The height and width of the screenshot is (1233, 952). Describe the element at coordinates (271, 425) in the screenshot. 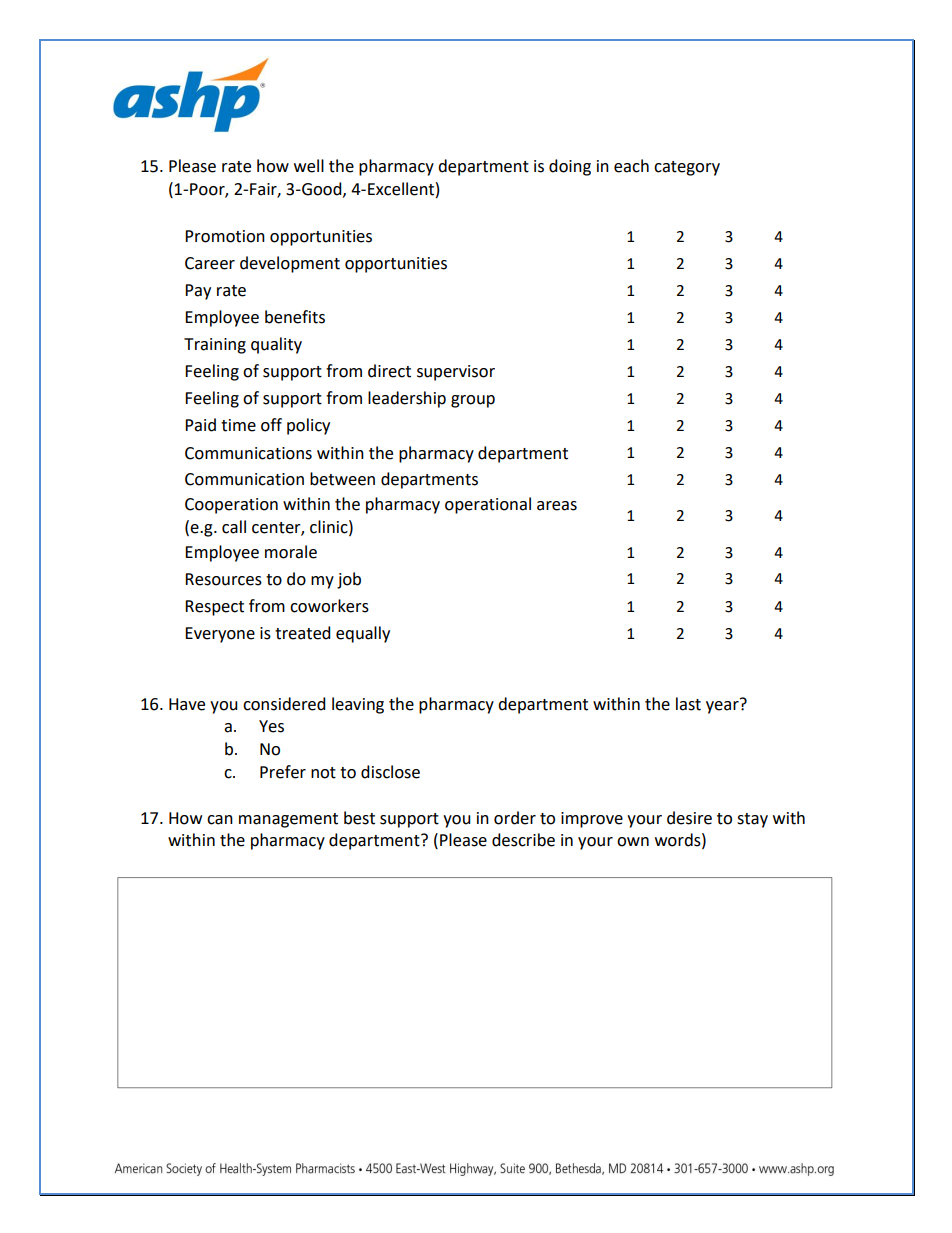

I see `off` at that location.
